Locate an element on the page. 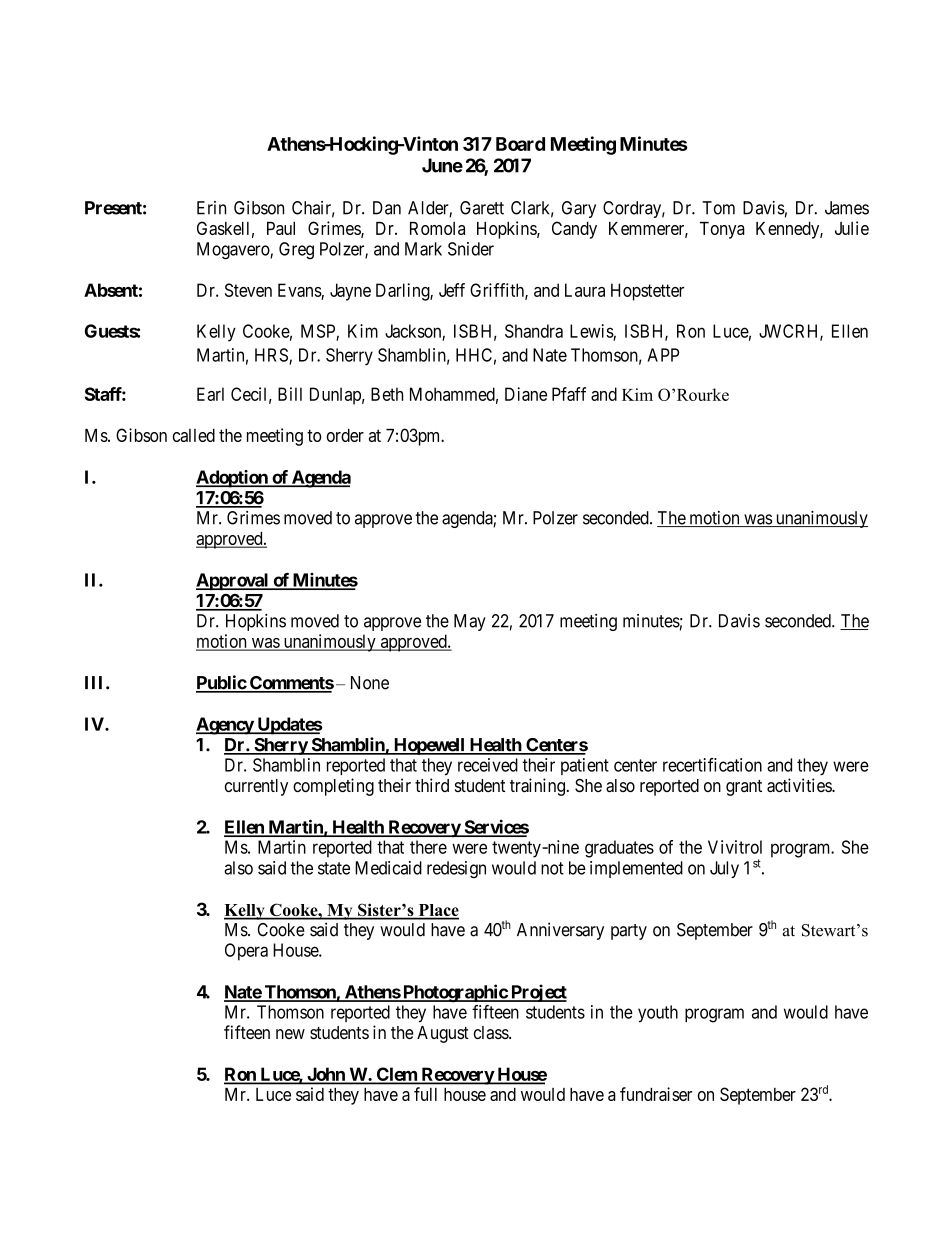  Earl is located at coordinates (210, 394).
